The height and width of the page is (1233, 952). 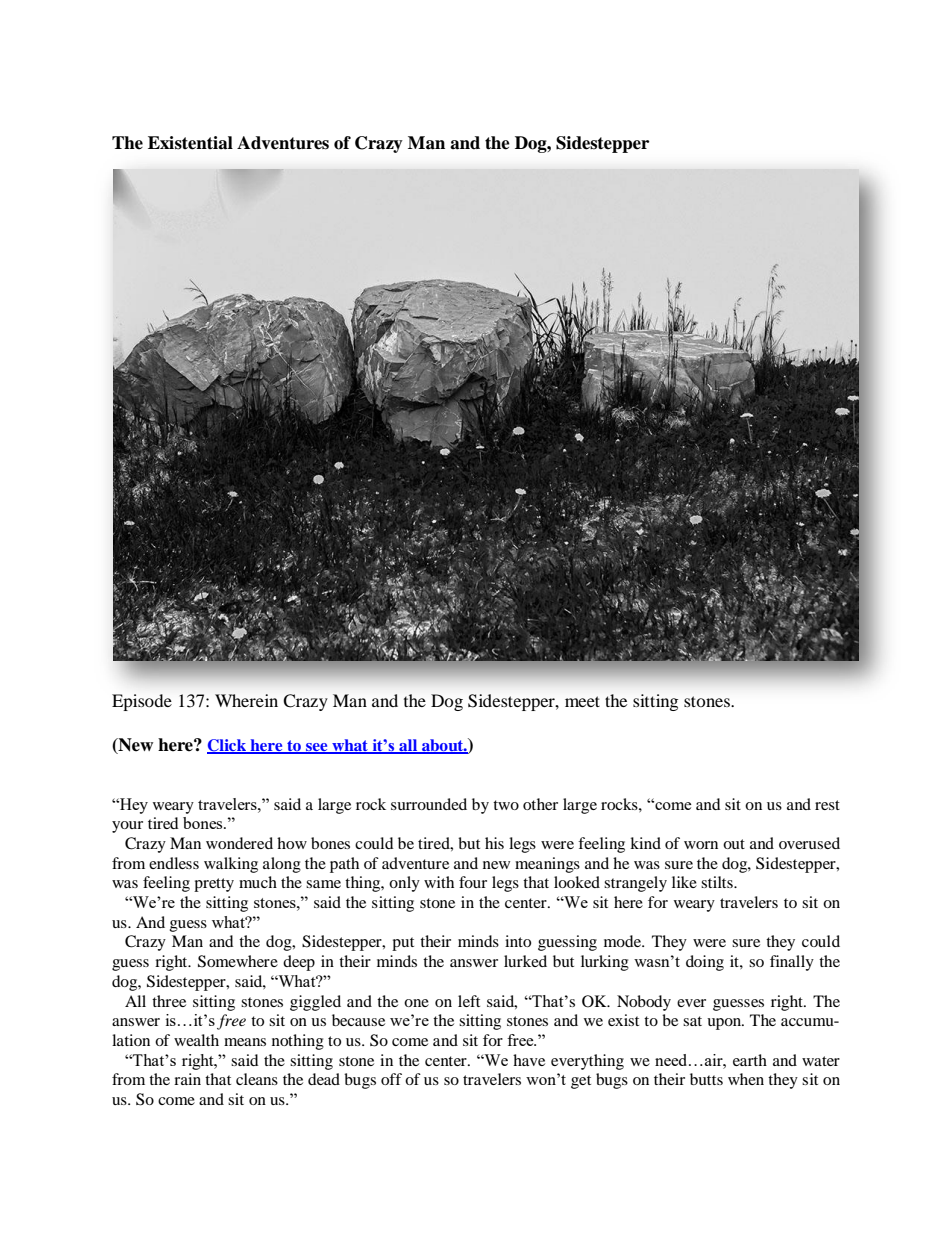 I want to click on when, so click(x=746, y=1079).
